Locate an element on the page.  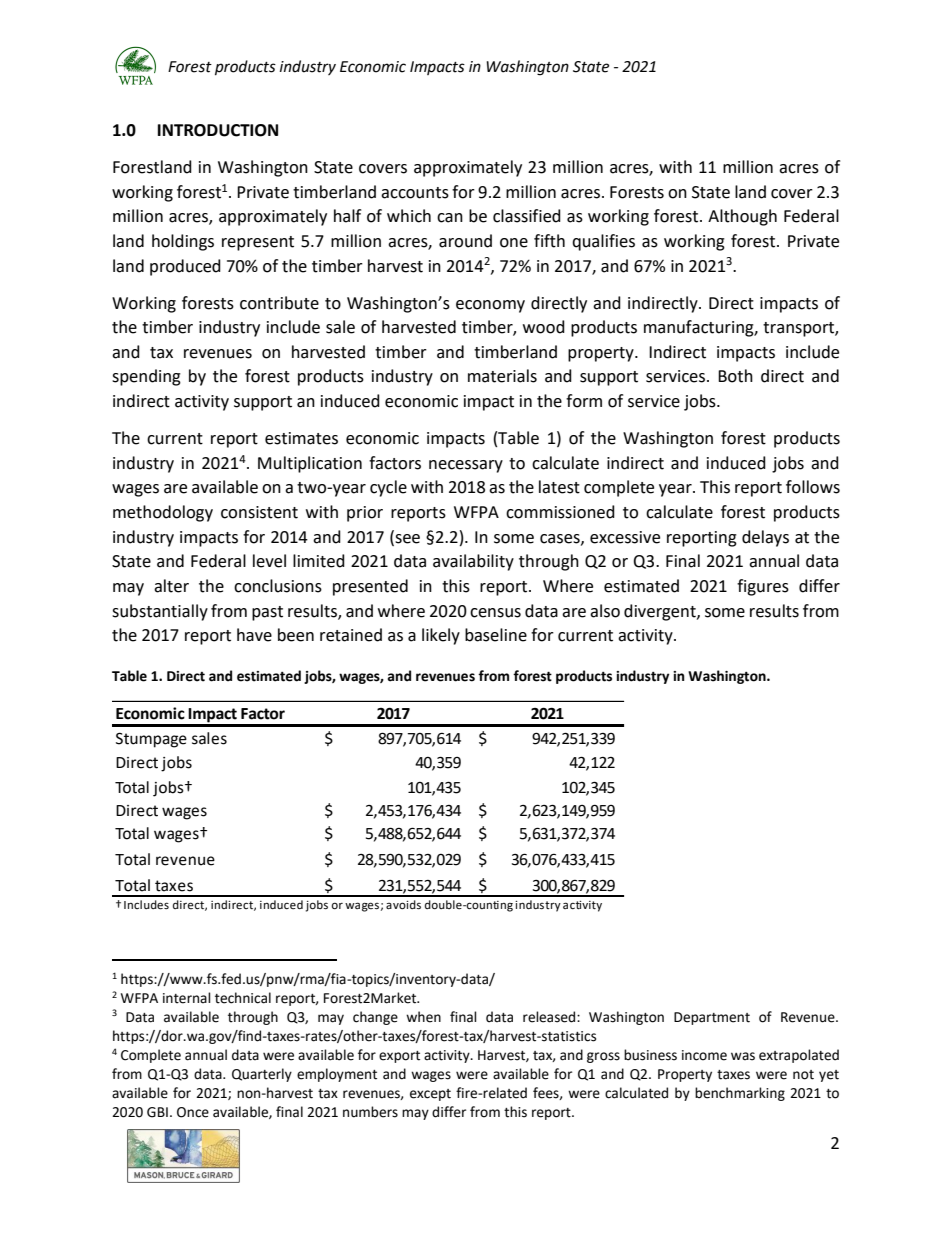
benchmarking is located at coordinates (740, 1094).
